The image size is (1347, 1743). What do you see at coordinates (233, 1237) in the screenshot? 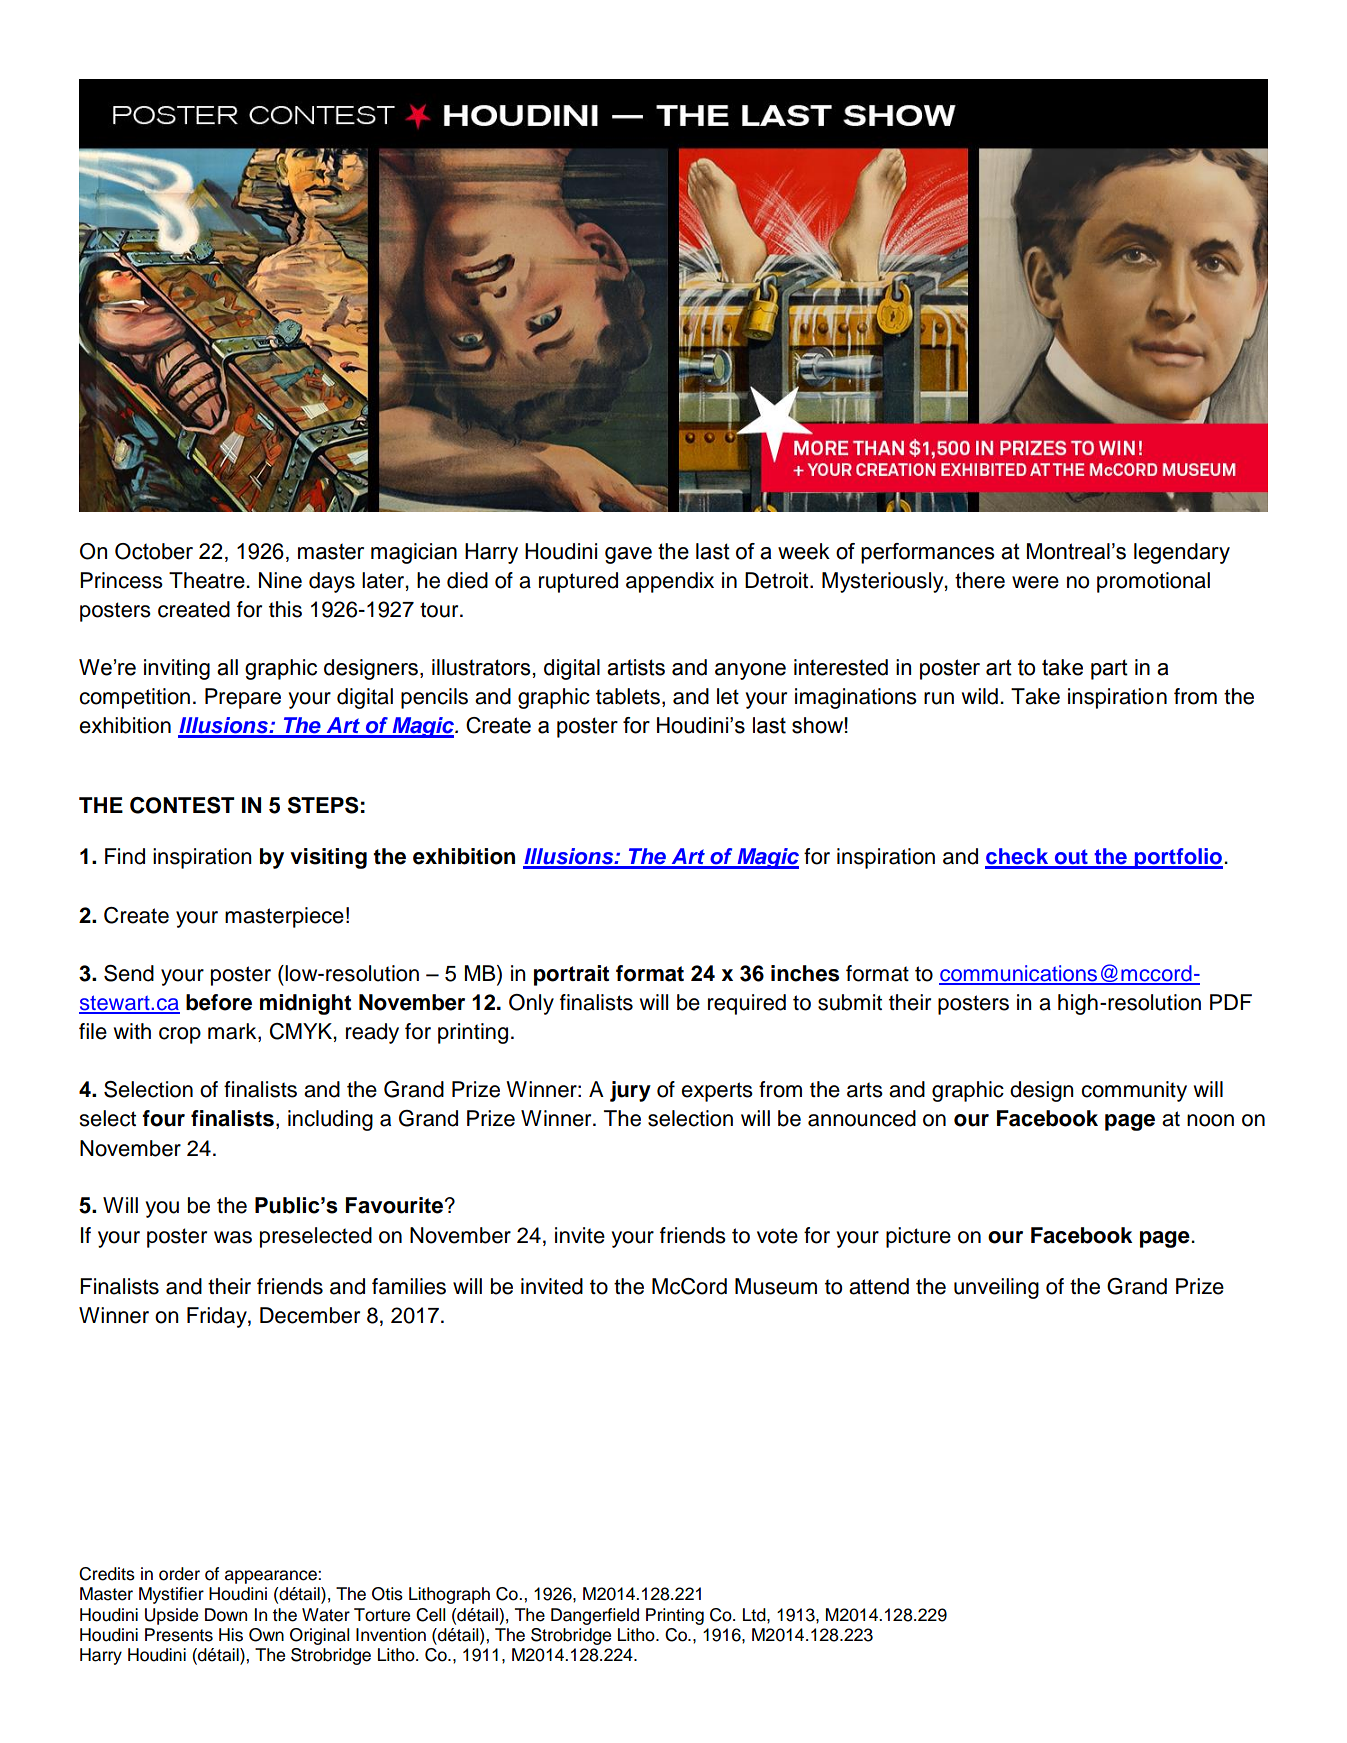
I see `was` at bounding box center [233, 1237].
